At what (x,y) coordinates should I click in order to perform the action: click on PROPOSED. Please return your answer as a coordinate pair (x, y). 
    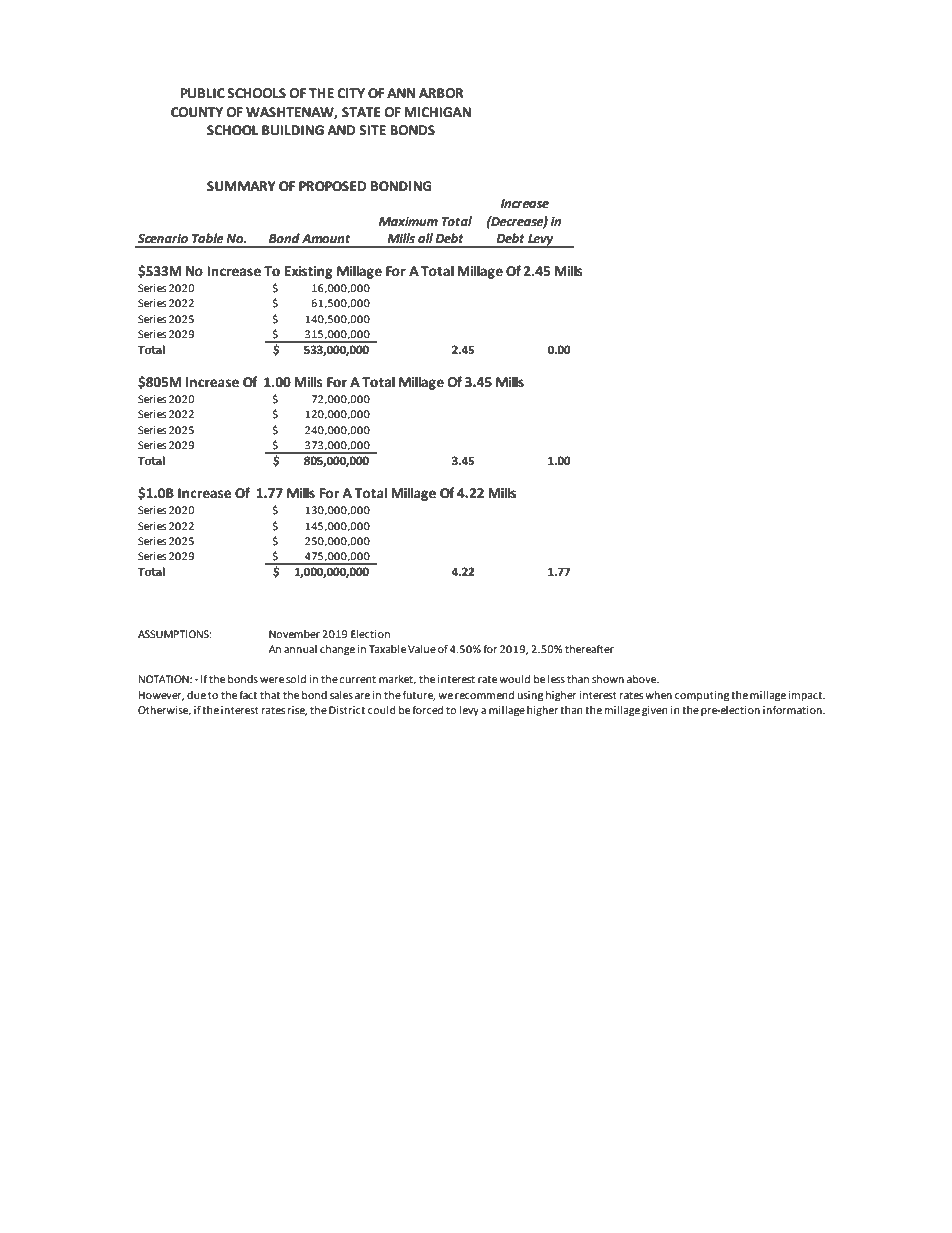
    Looking at the image, I should click on (332, 186).
